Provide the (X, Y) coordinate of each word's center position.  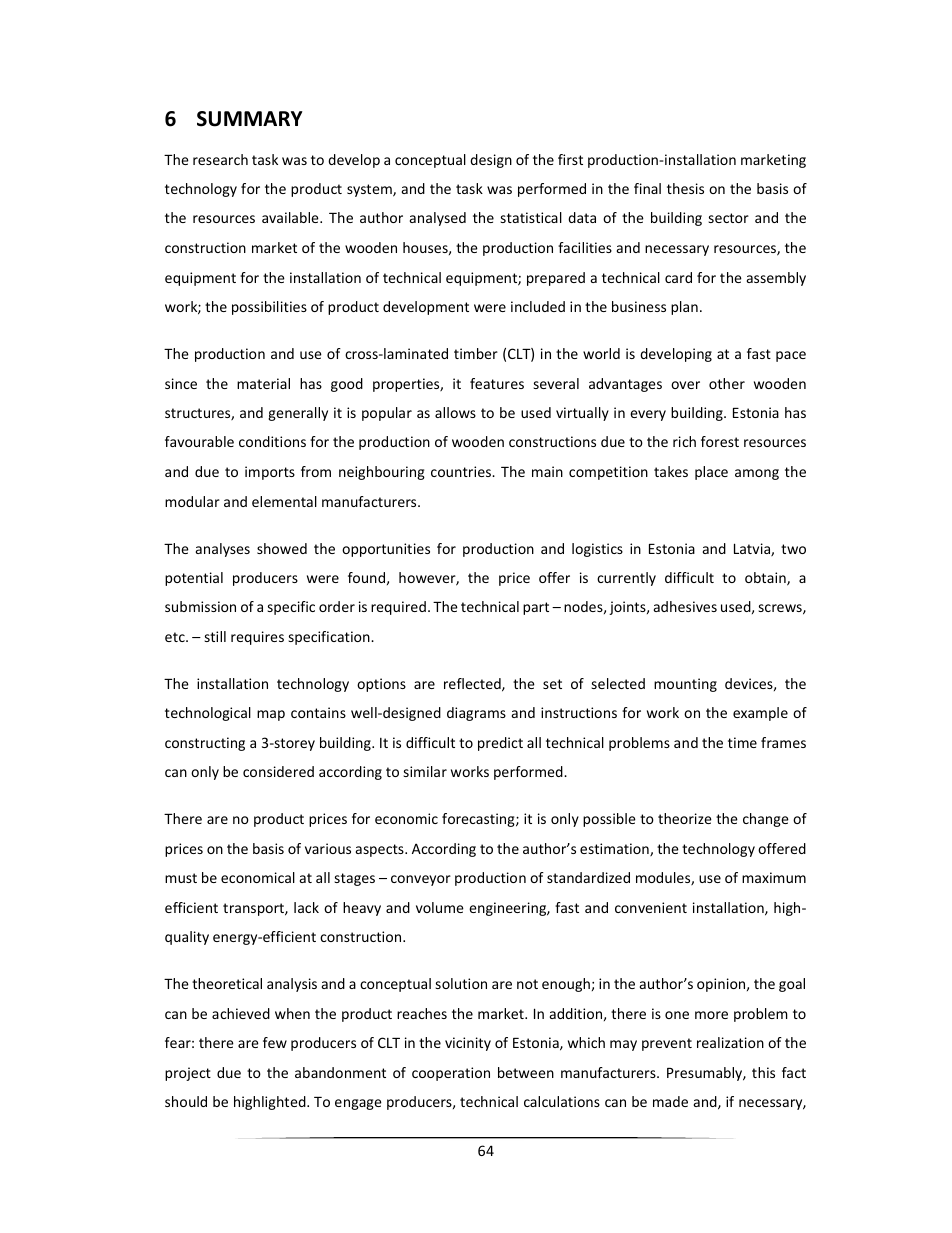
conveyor (421, 880)
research (220, 159)
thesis (685, 188)
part (536, 608)
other (727, 383)
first (570, 159)
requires (257, 638)
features (497, 383)
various (328, 848)
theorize (685, 818)
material (263, 383)
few (275, 1042)
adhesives (685, 606)
